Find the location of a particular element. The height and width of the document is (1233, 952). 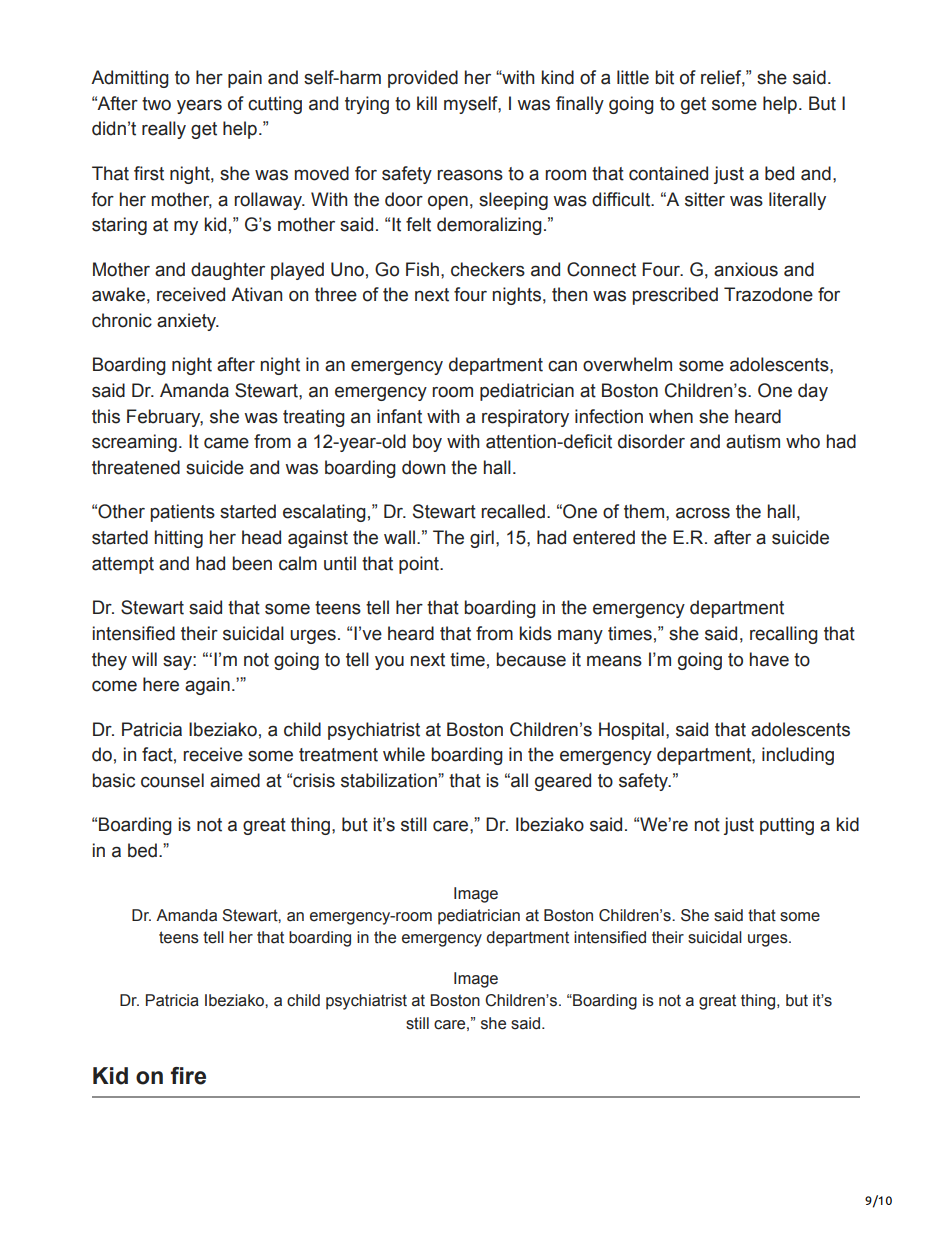

including is located at coordinates (798, 756).
